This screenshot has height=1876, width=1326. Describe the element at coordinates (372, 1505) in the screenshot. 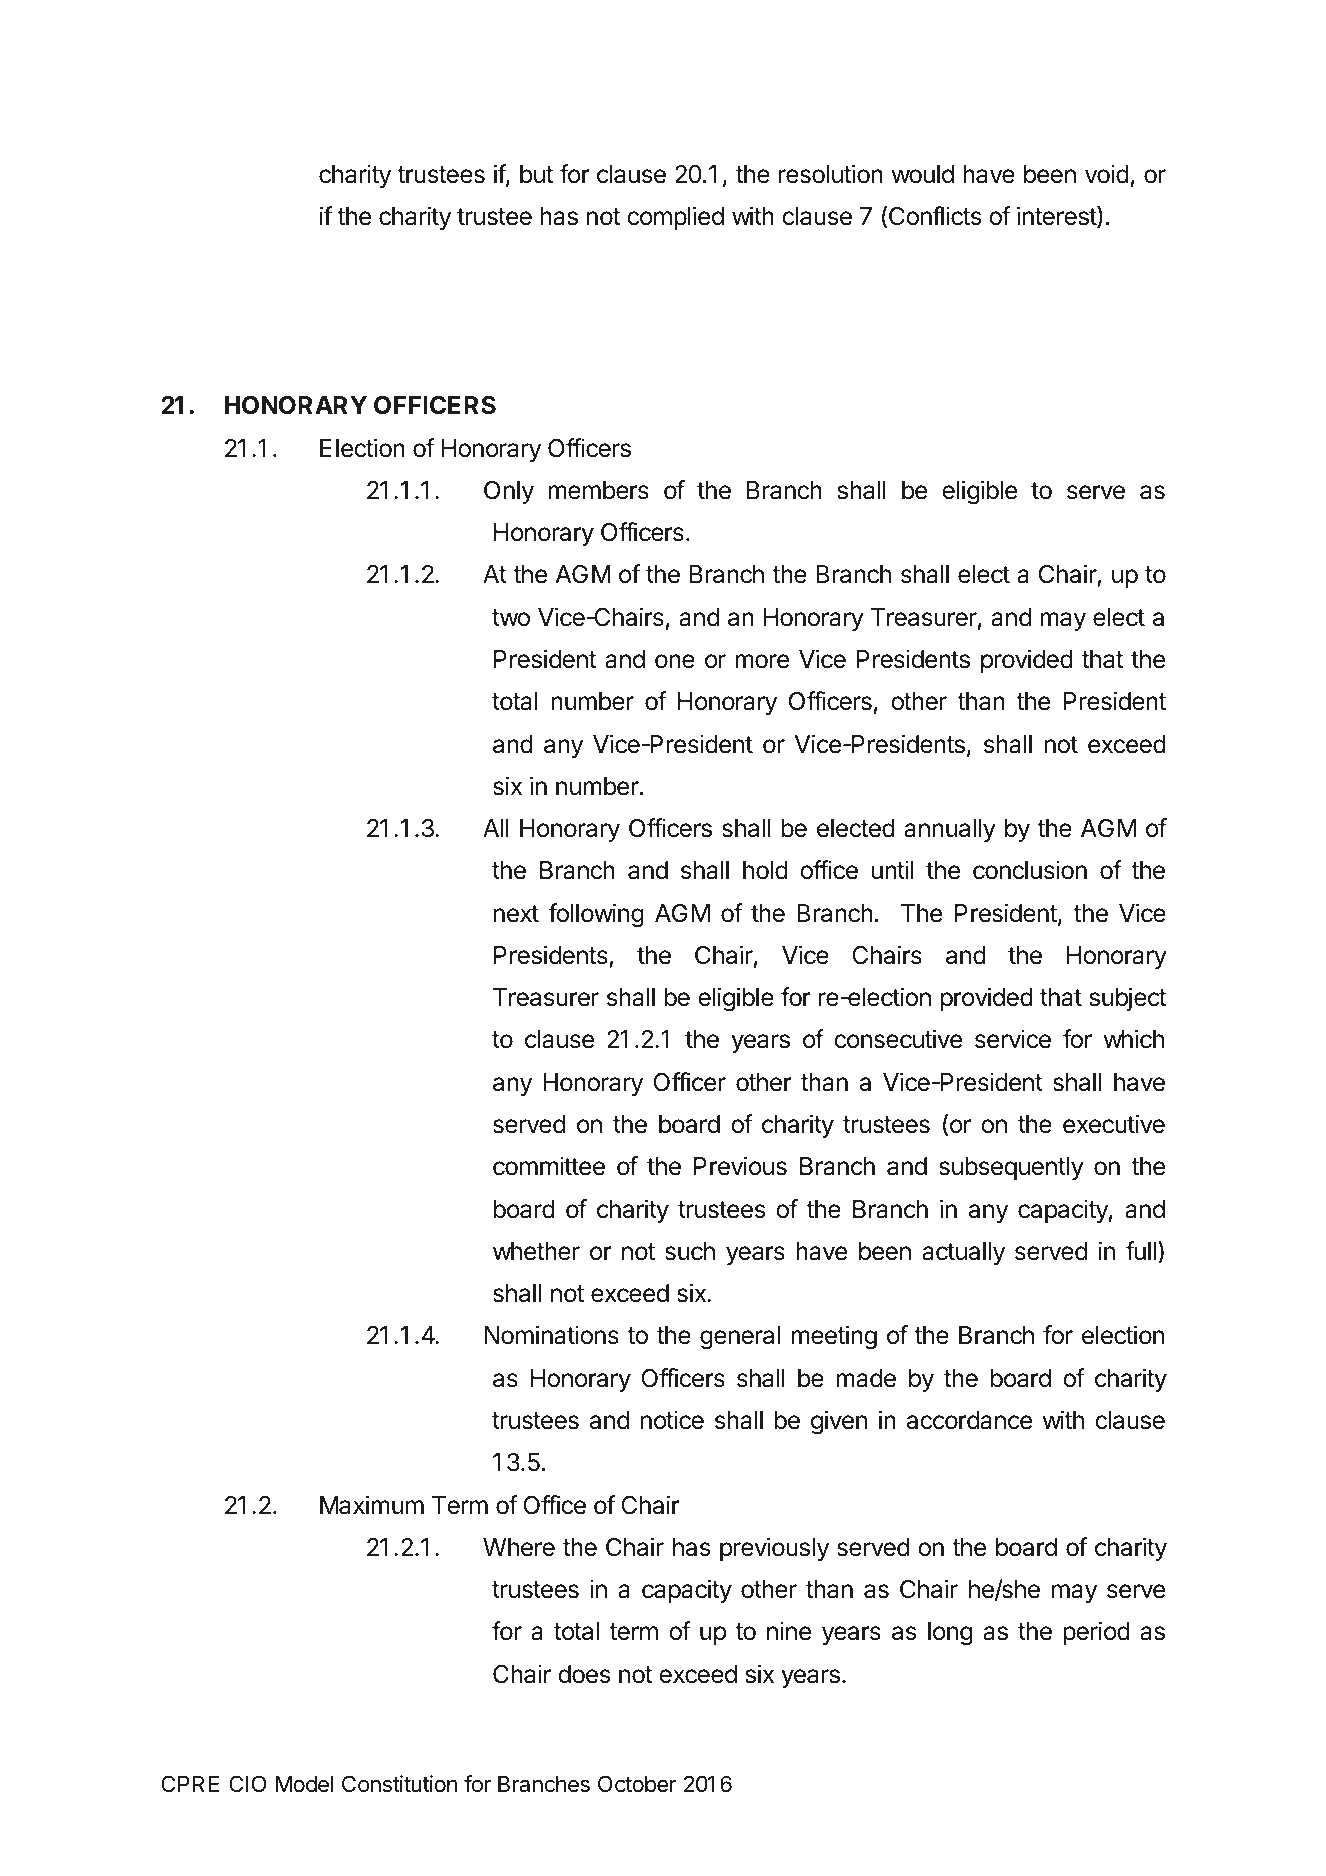

I see `Maximum` at that location.
